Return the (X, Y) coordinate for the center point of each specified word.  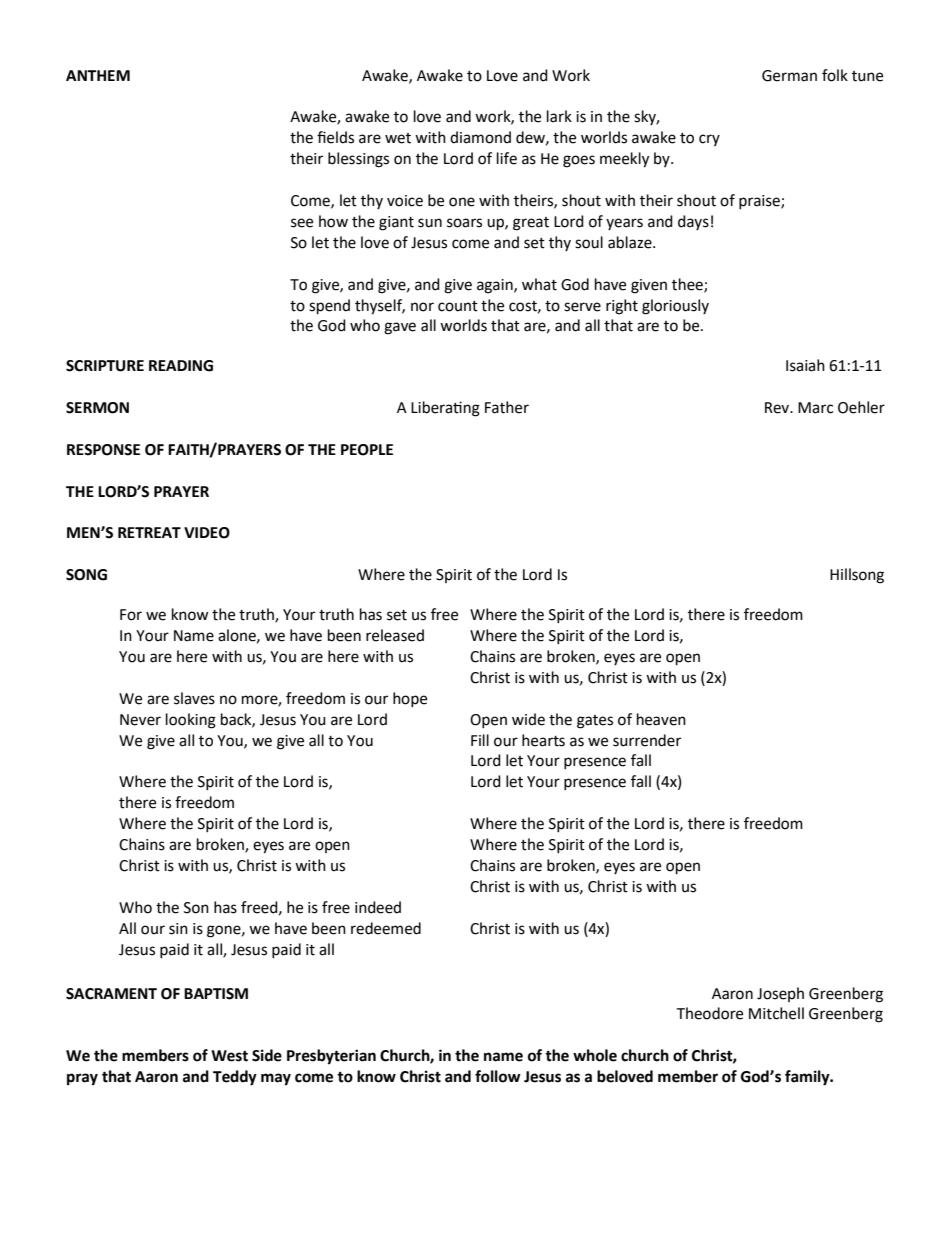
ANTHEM (98, 75)
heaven (661, 719)
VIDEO (207, 533)
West (229, 1056)
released (395, 635)
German (789, 76)
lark (559, 116)
